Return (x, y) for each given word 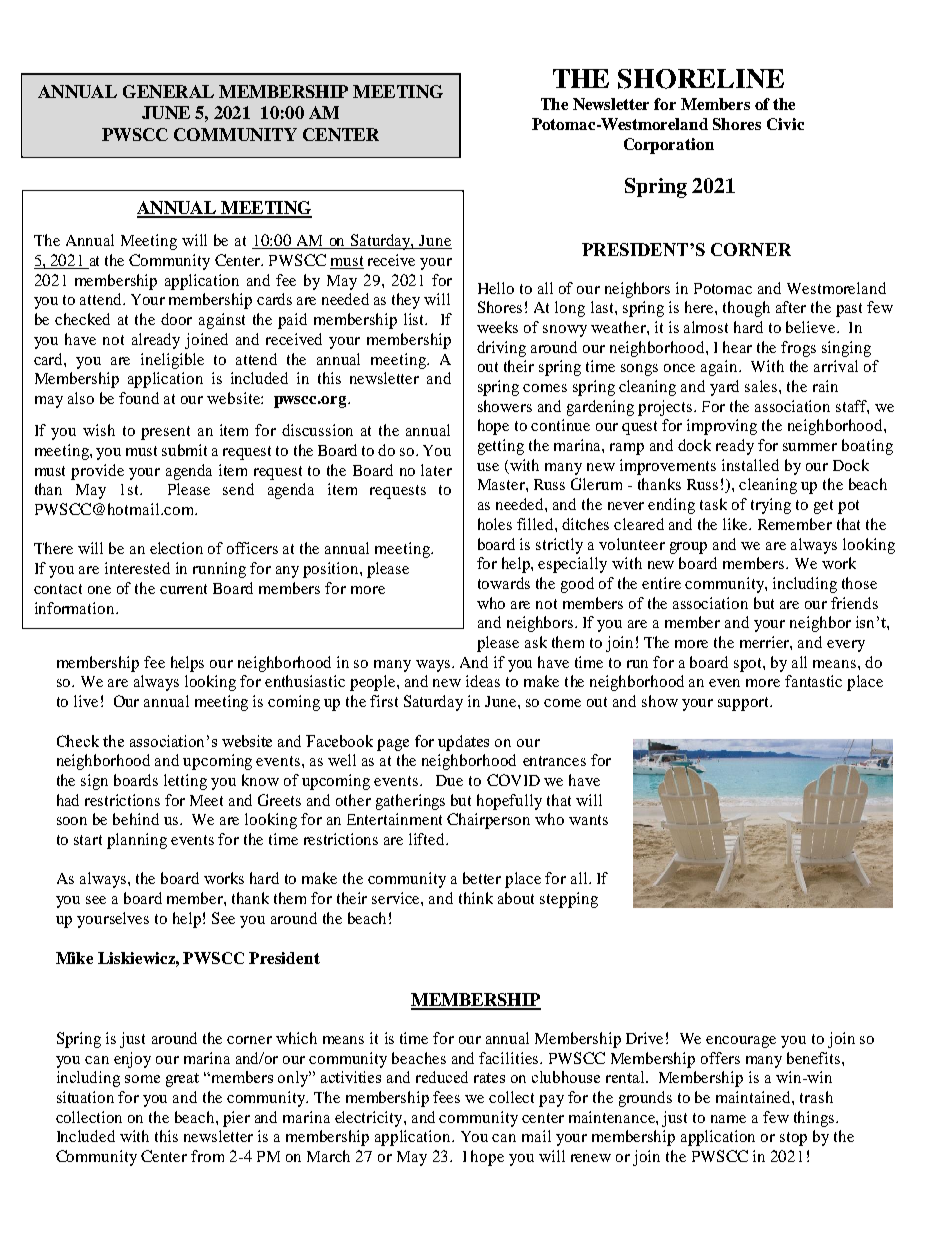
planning (137, 841)
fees (446, 1097)
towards (504, 583)
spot (749, 665)
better (482, 878)
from (207, 1156)
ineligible (172, 361)
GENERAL (168, 91)
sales (762, 386)
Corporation (669, 146)
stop (793, 1139)
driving (501, 349)
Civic (785, 124)
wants (588, 820)
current (183, 589)
